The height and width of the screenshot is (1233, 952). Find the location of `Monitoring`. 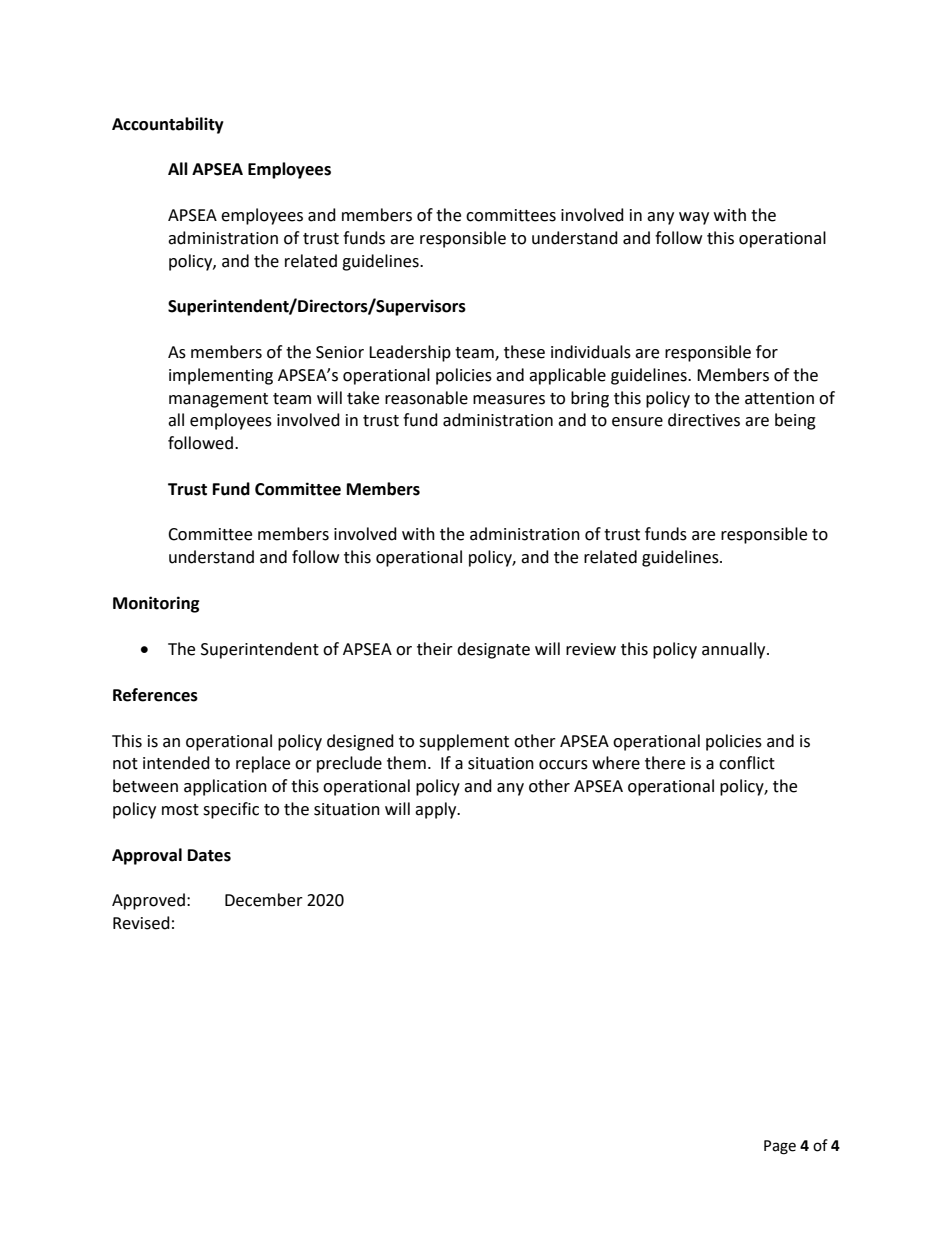

Monitoring is located at coordinates (156, 604).
